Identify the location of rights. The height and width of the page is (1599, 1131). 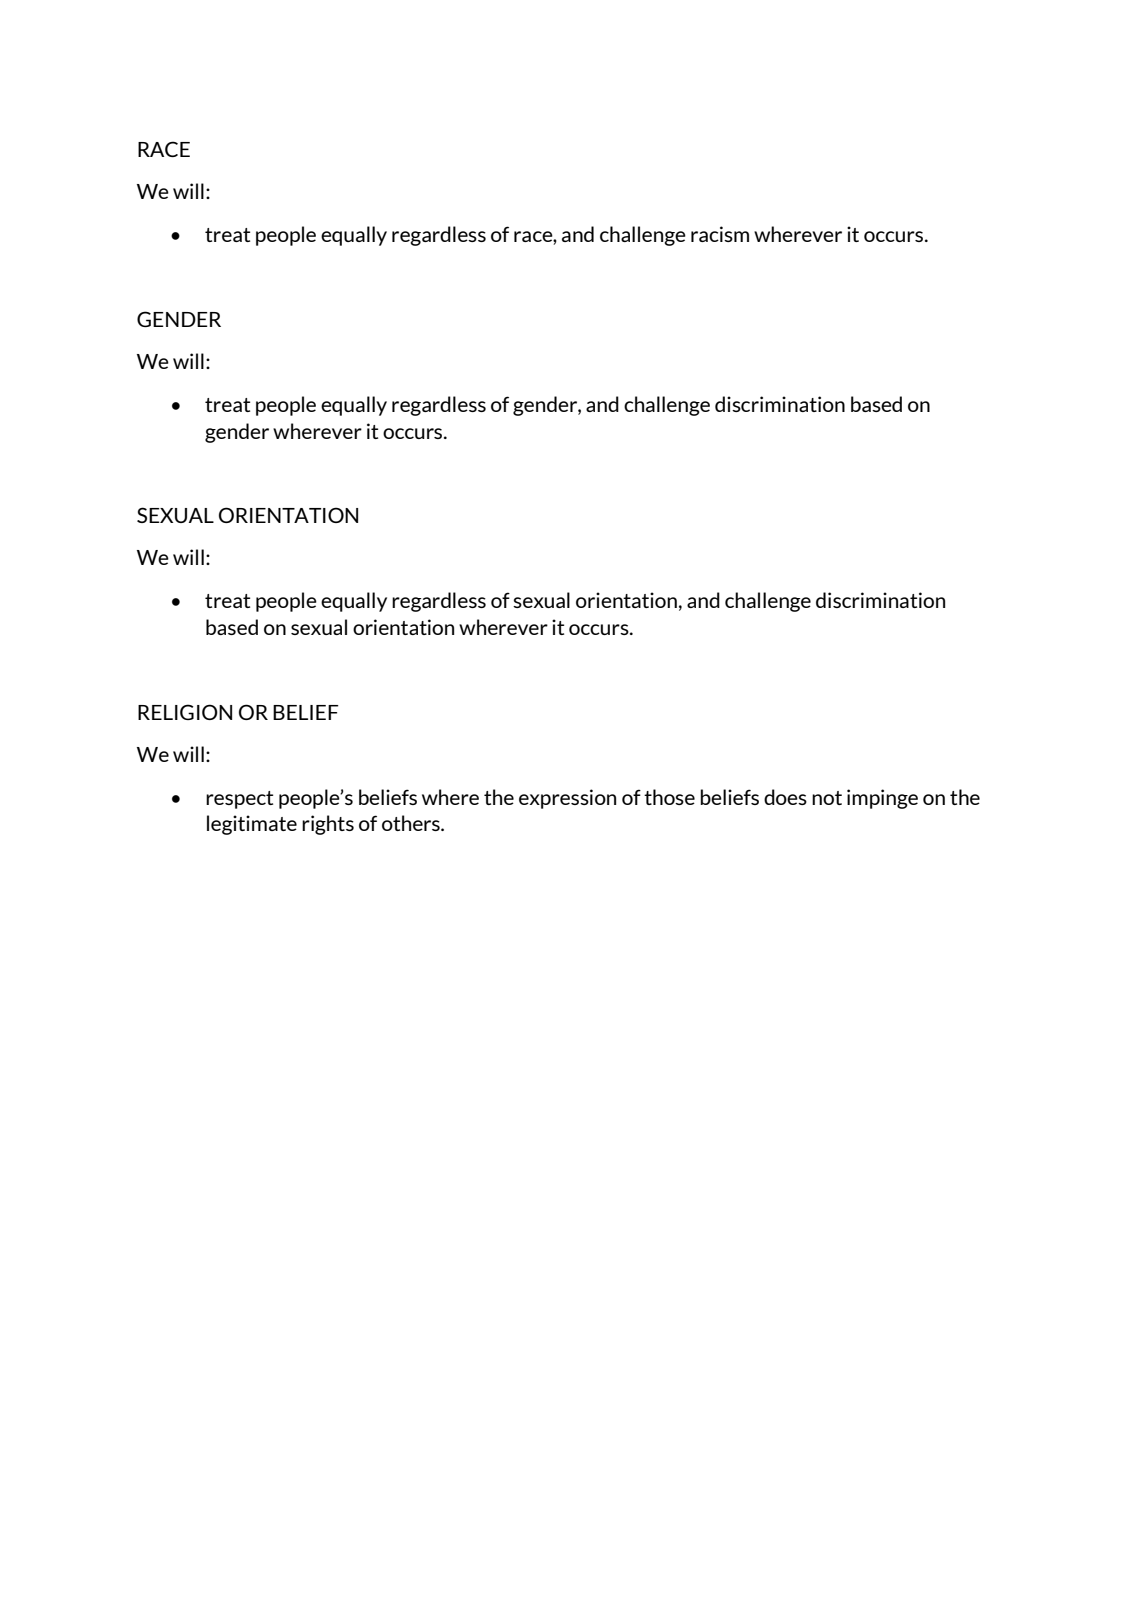
(328, 825).
